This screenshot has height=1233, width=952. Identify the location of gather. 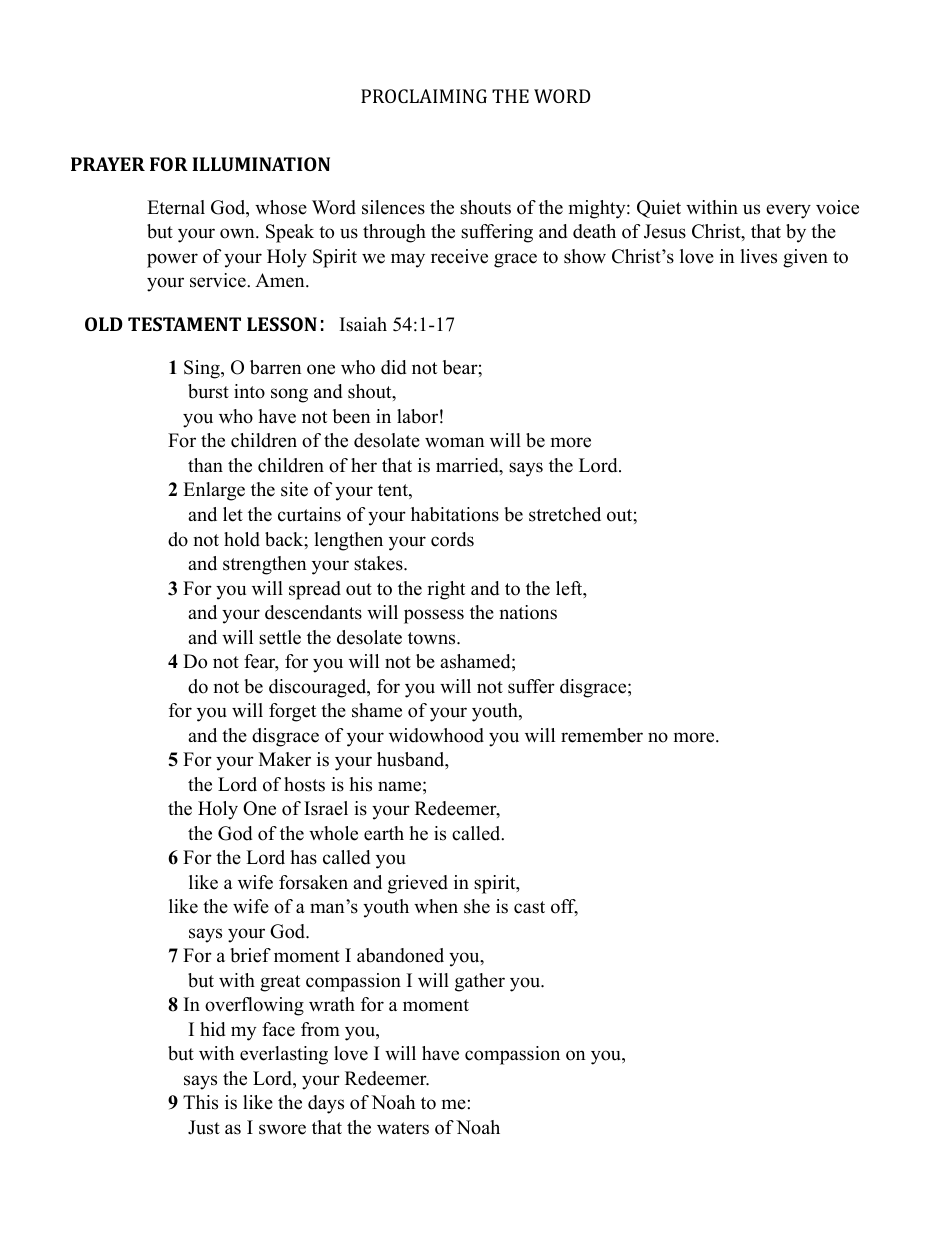
(480, 982).
